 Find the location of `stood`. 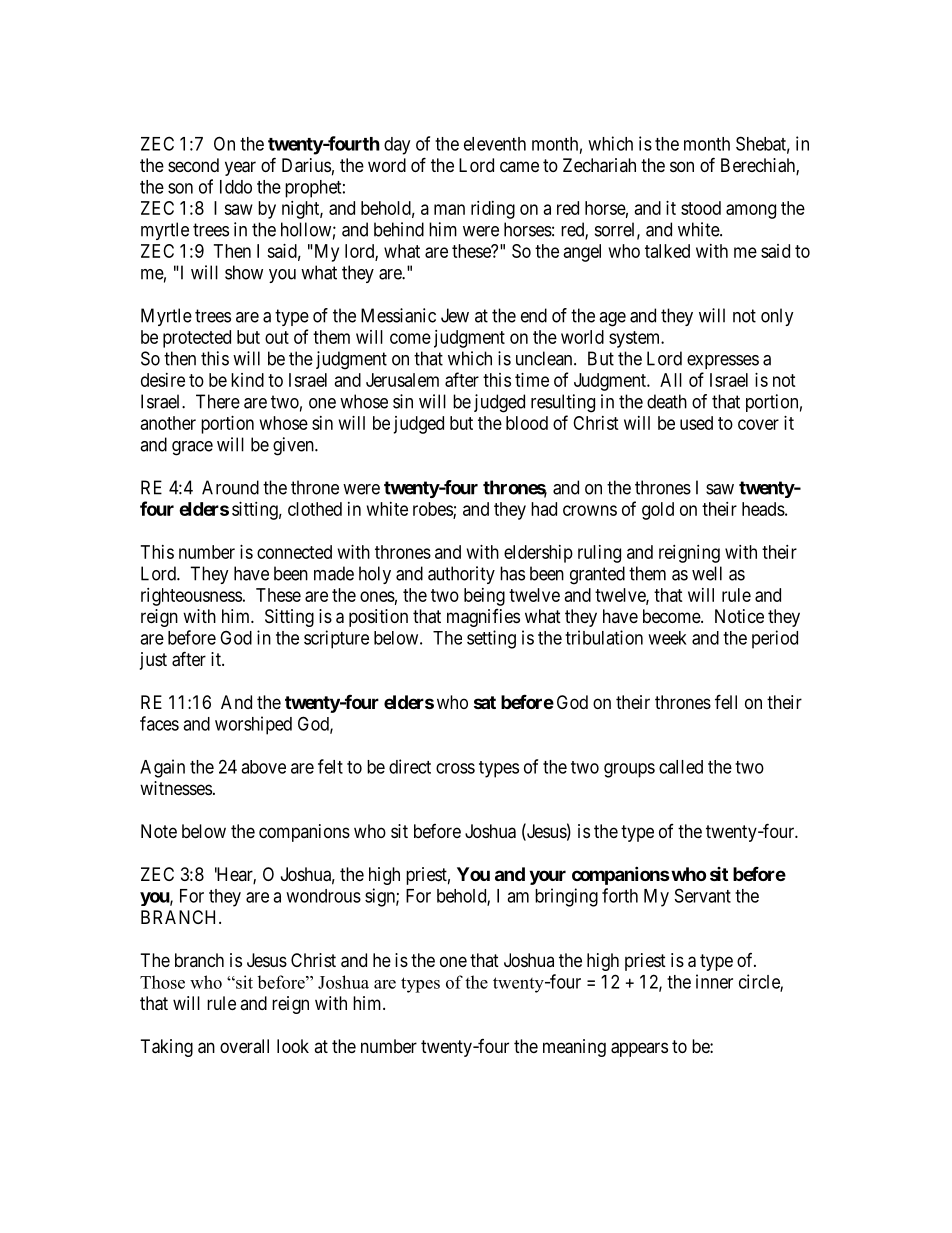

stood is located at coordinates (701, 208).
